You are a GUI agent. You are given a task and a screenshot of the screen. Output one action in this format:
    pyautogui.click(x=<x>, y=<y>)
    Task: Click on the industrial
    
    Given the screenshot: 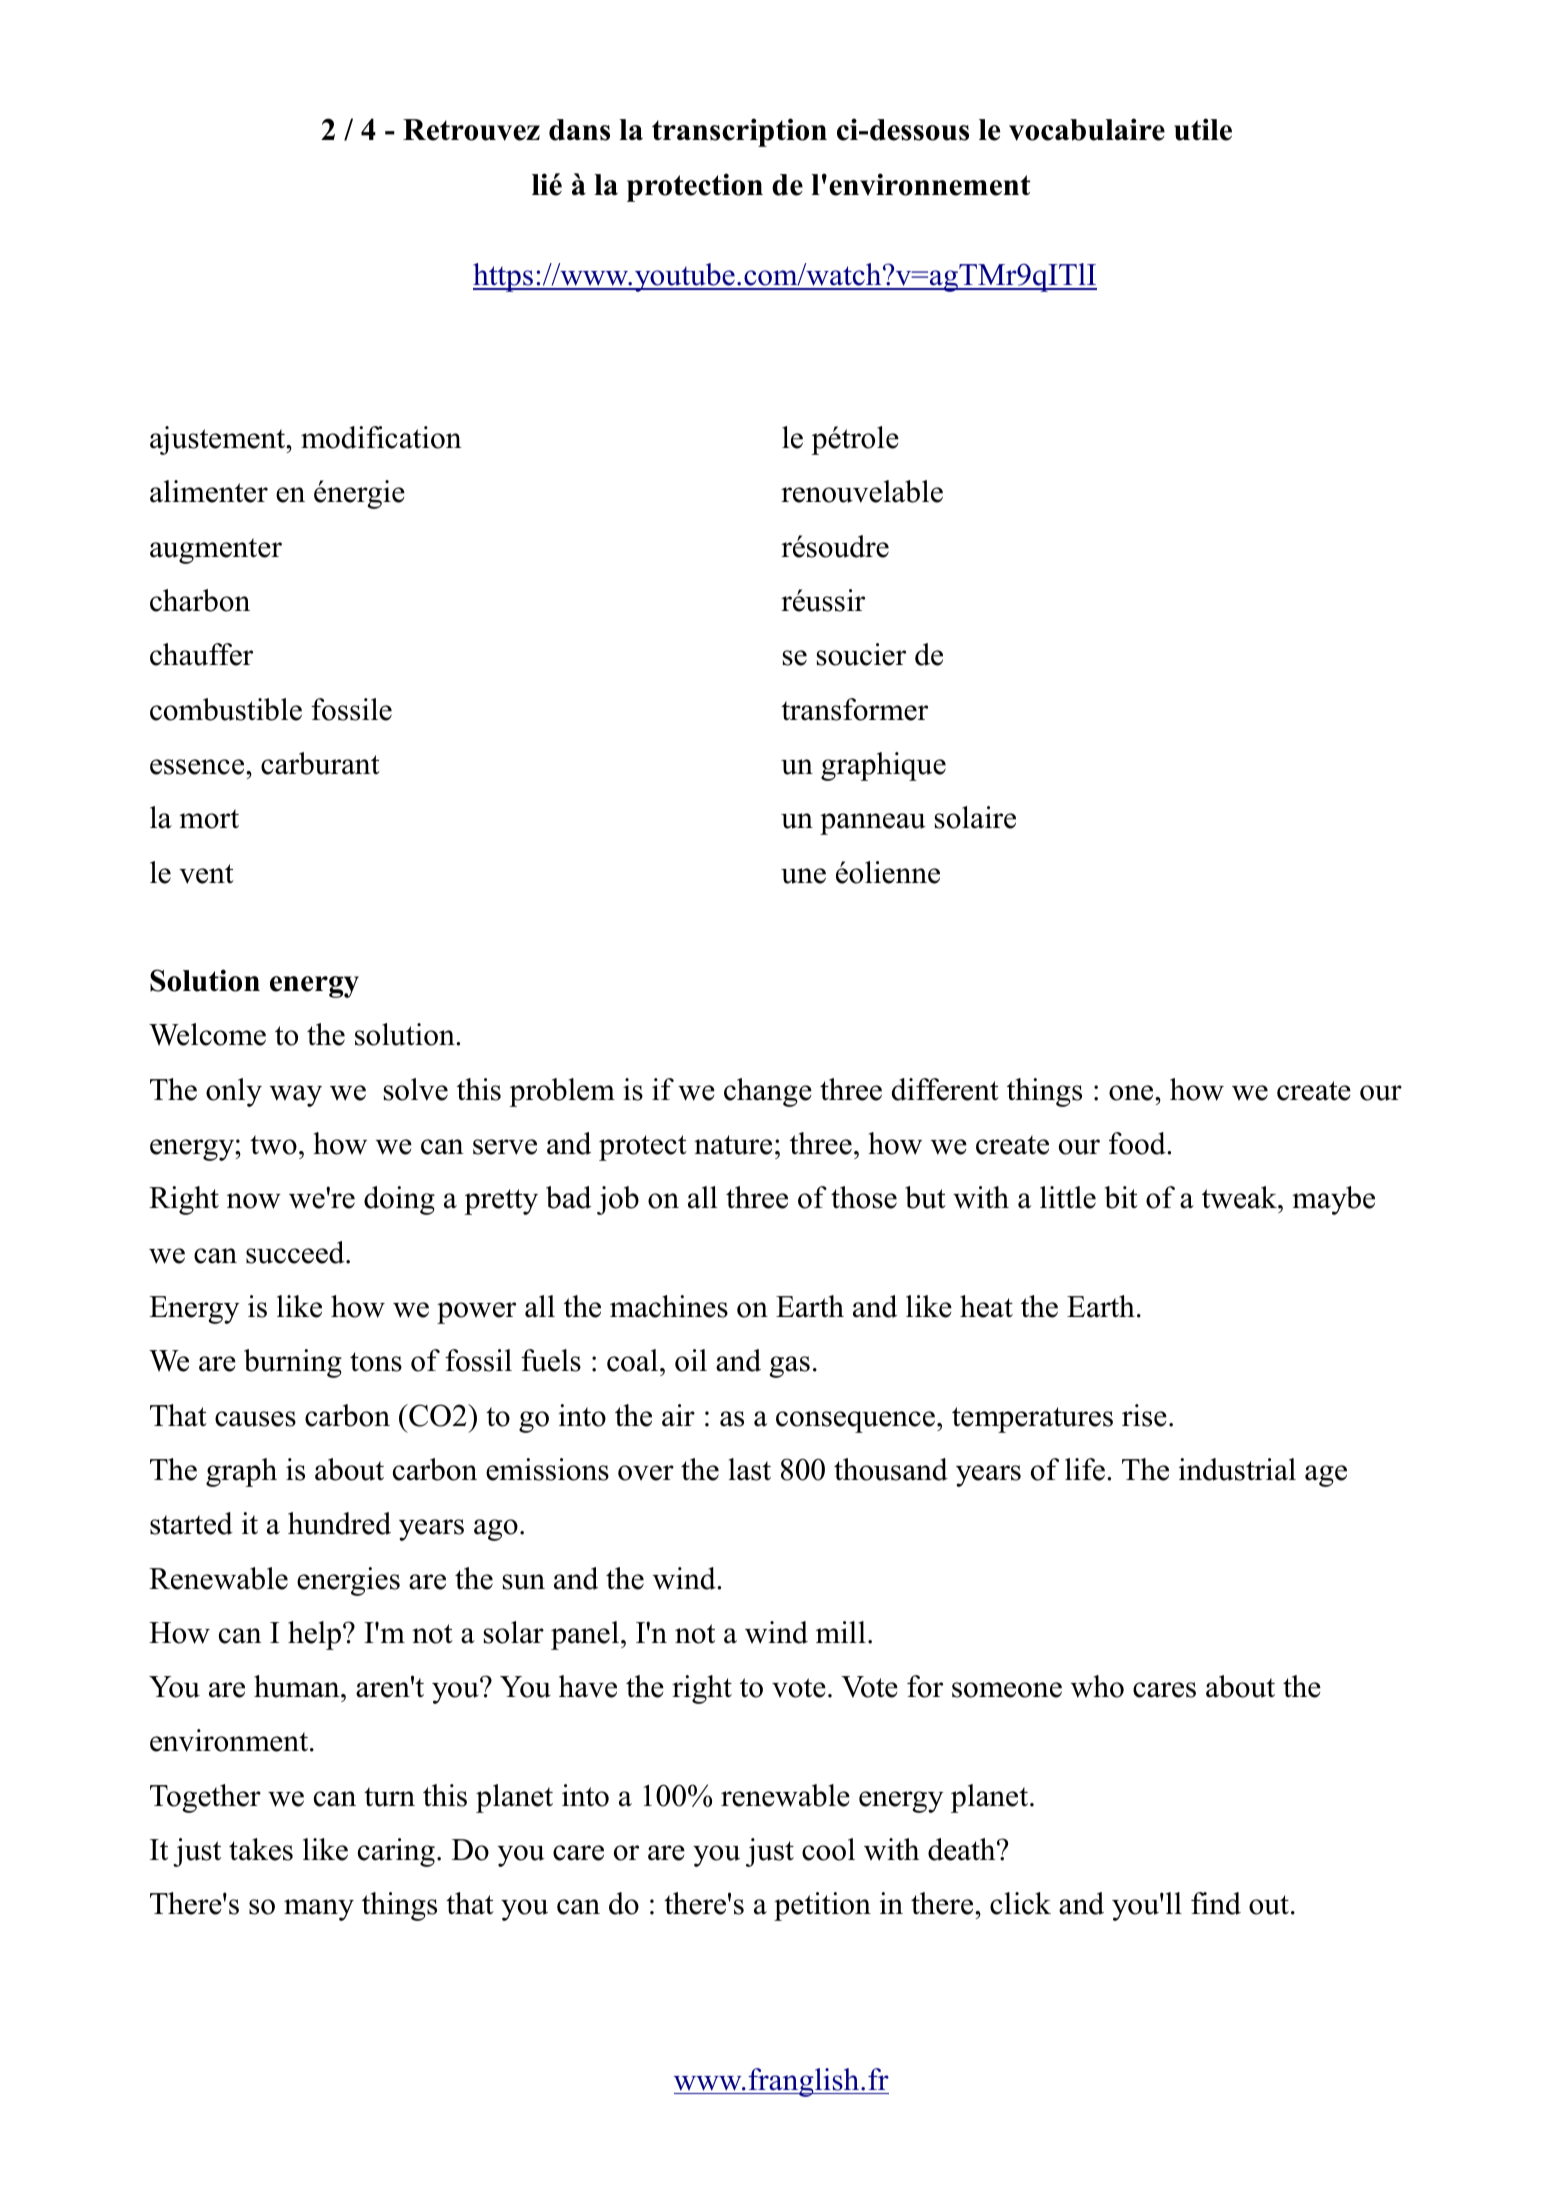 What is the action you would take?
    pyautogui.click(x=1237, y=1469)
